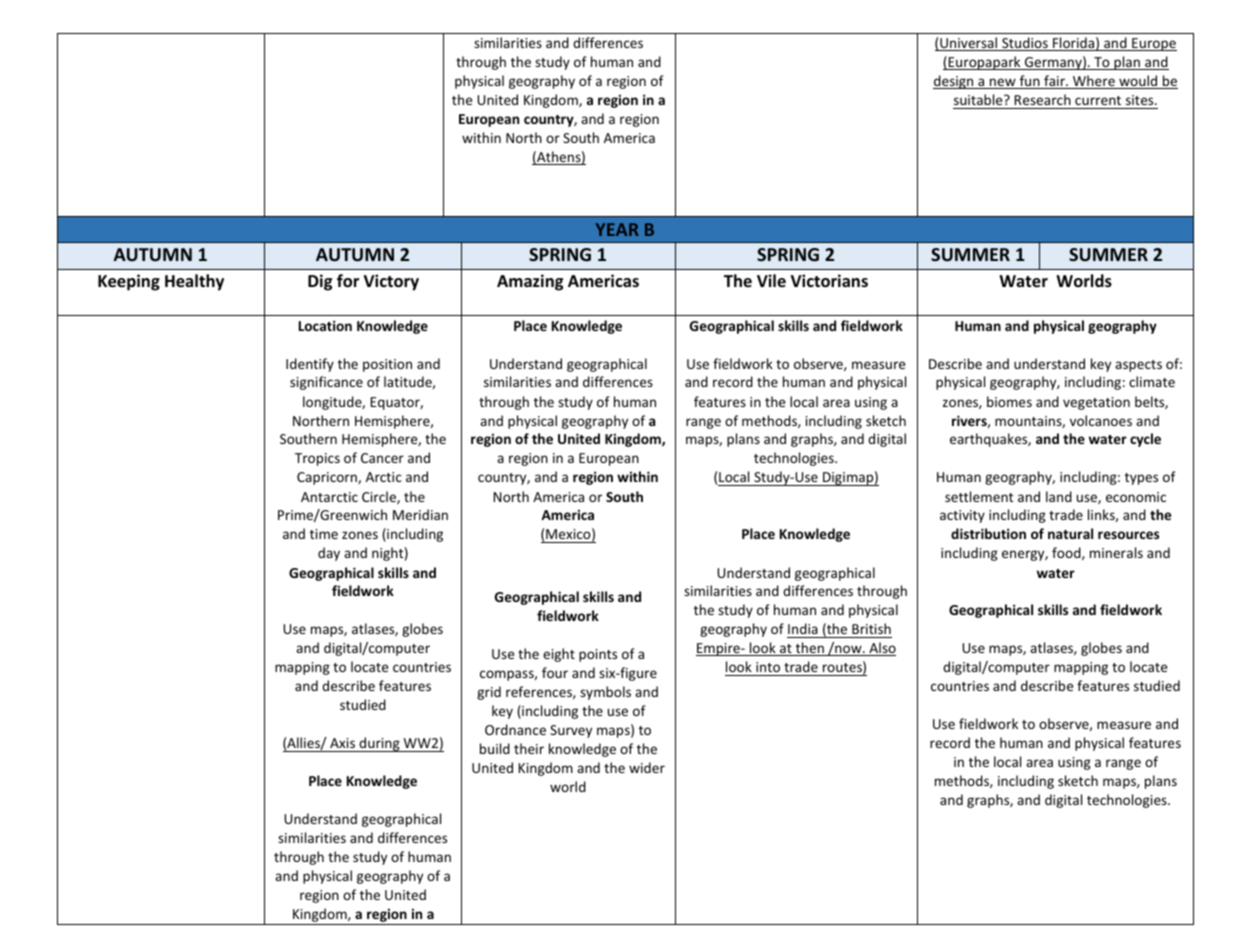 This screenshot has height=952, width=1233. I want to click on British, so click(871, 630).
